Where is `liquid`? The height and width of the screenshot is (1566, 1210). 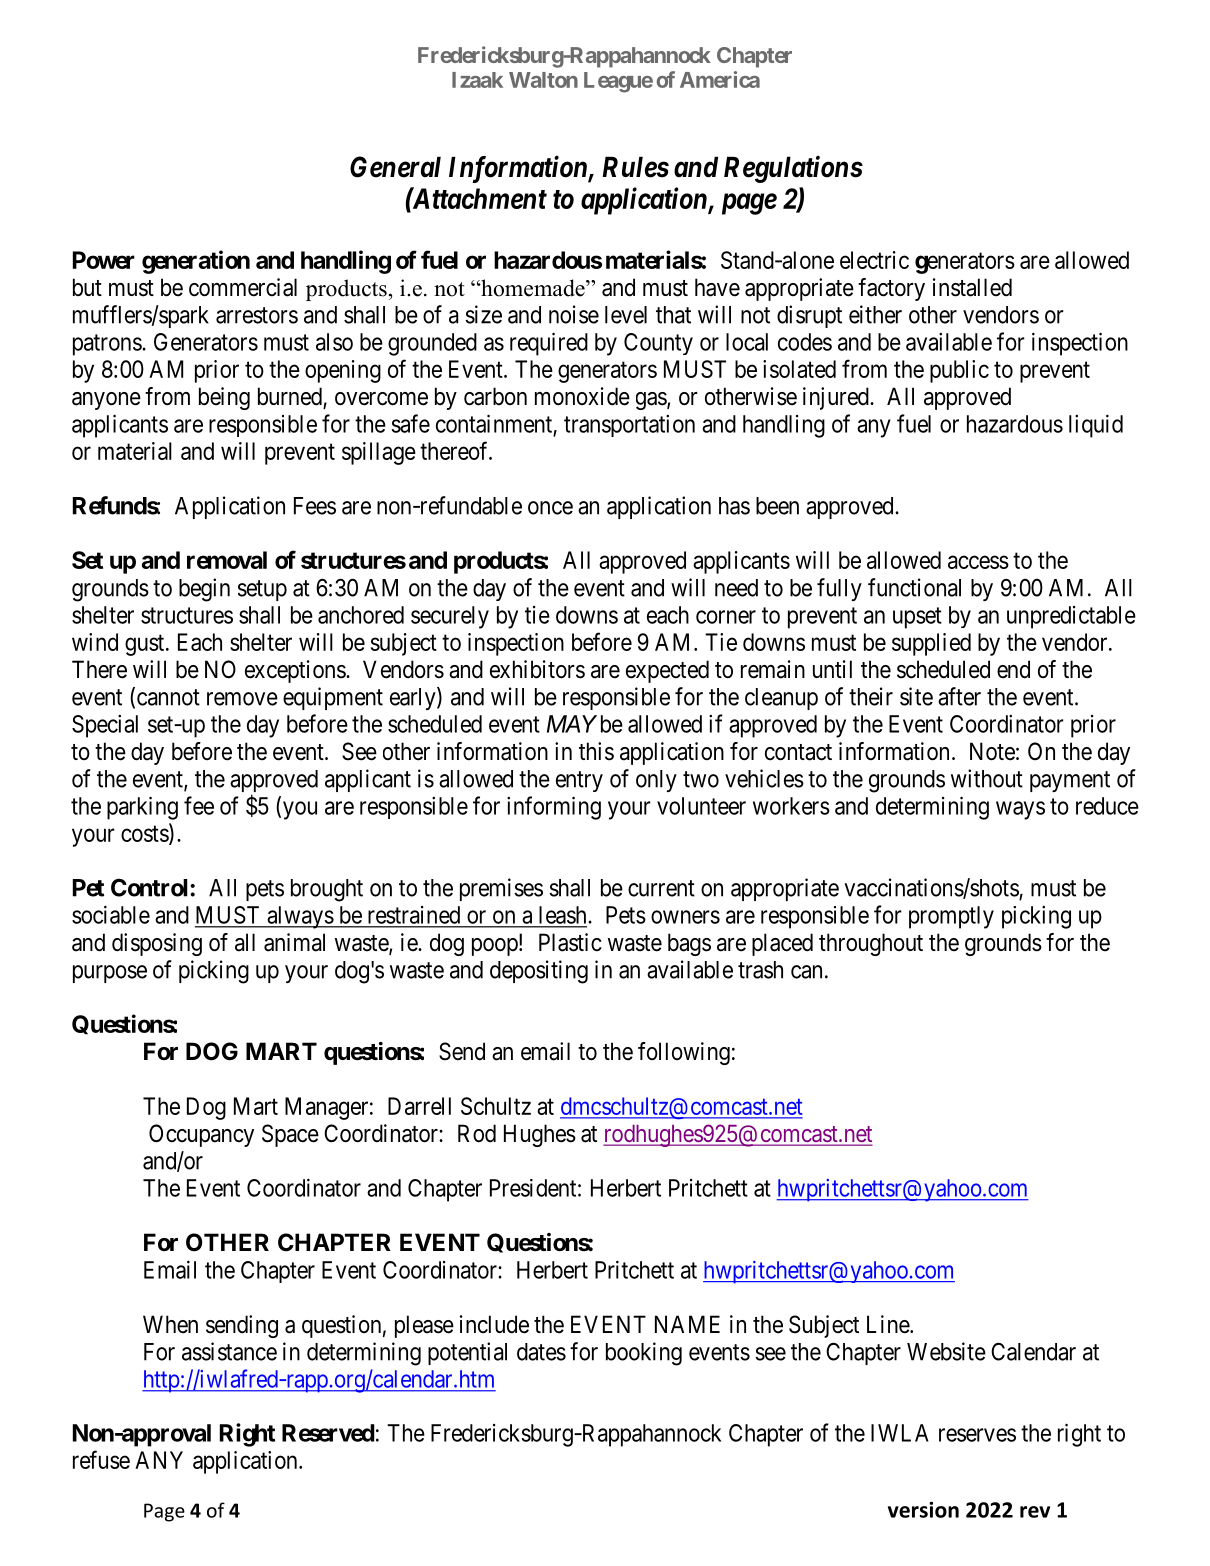
liquid is located at coordinates (1096, 426).
